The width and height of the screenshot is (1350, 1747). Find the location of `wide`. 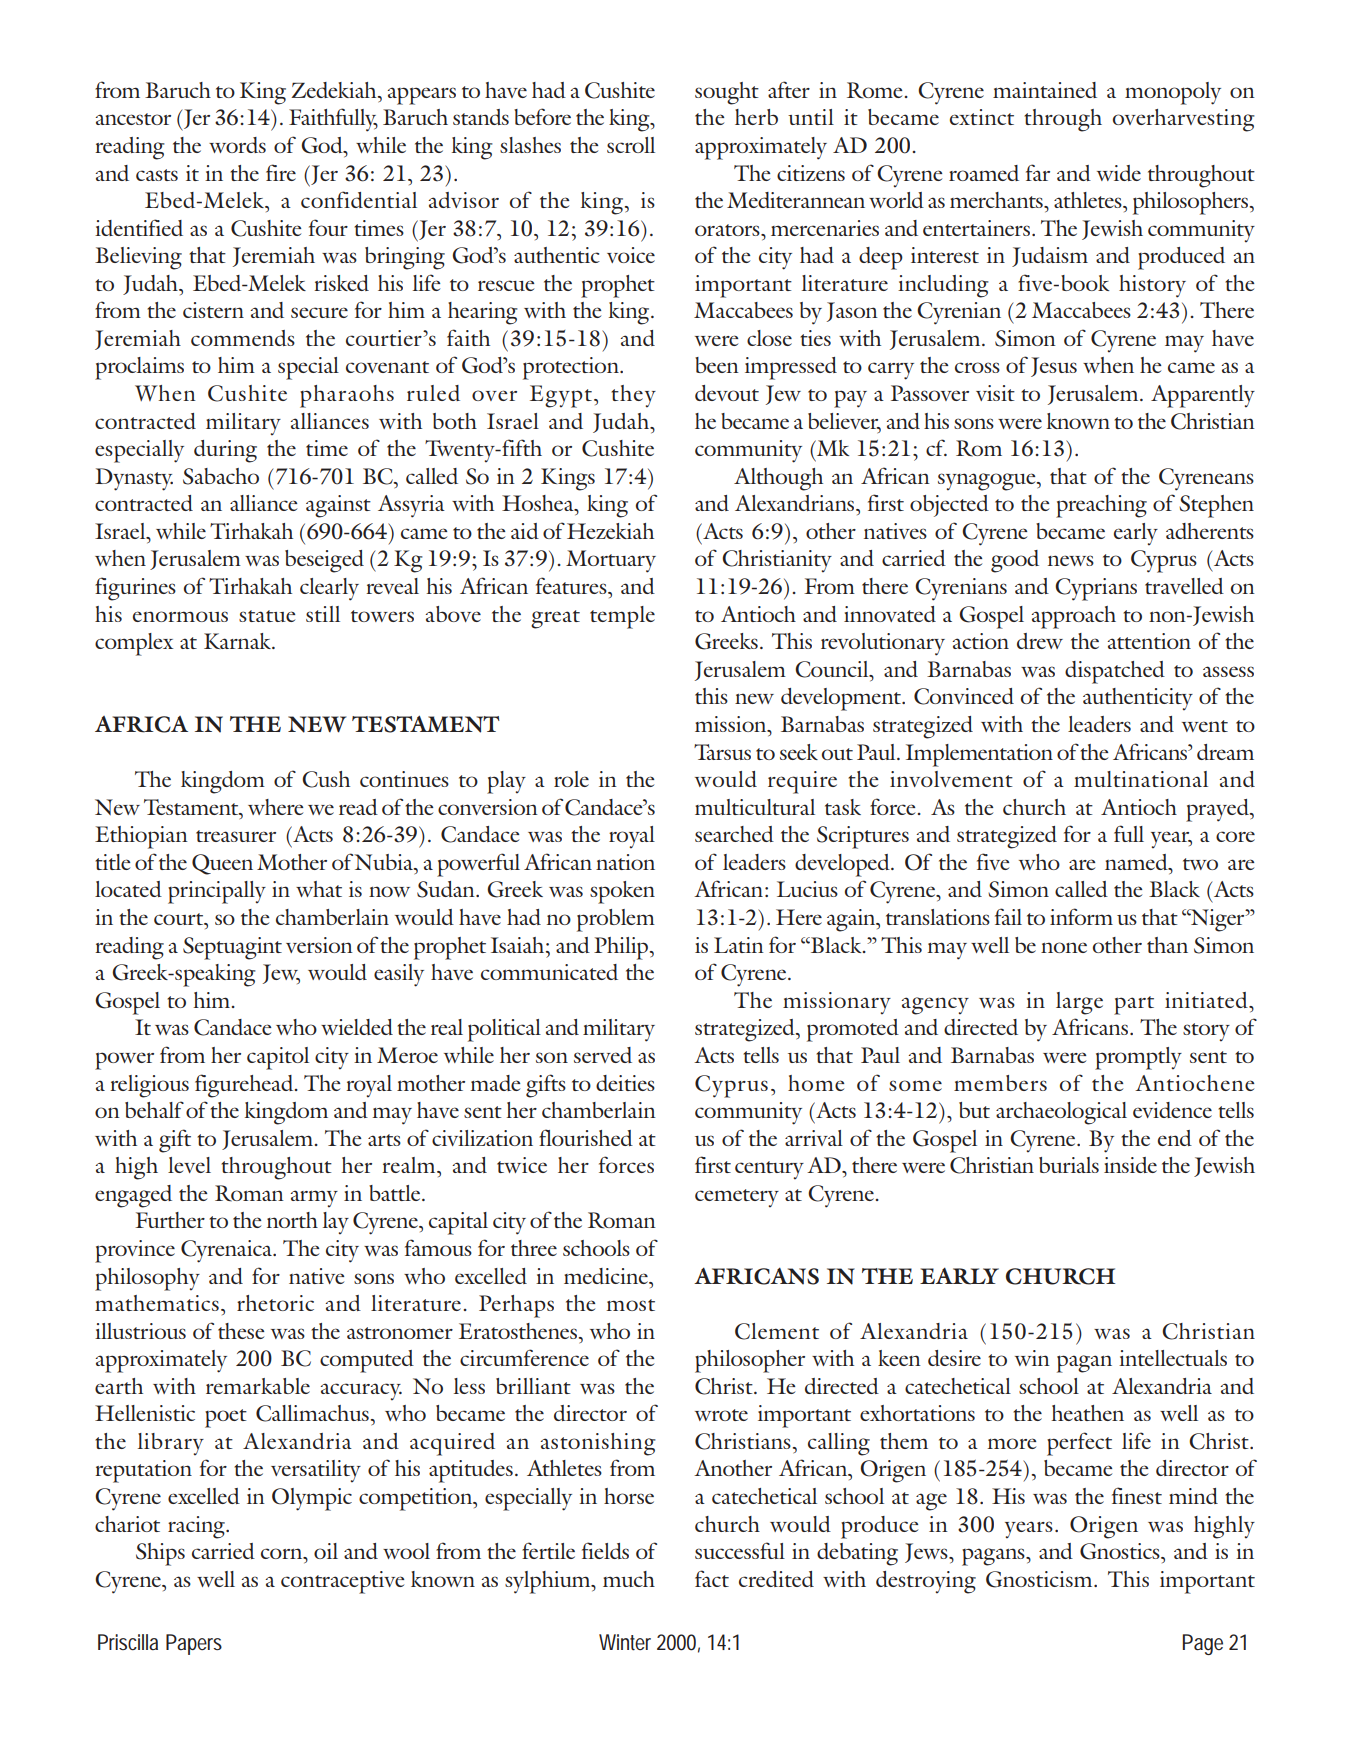

wide is located at coordinates (1119, 173).
